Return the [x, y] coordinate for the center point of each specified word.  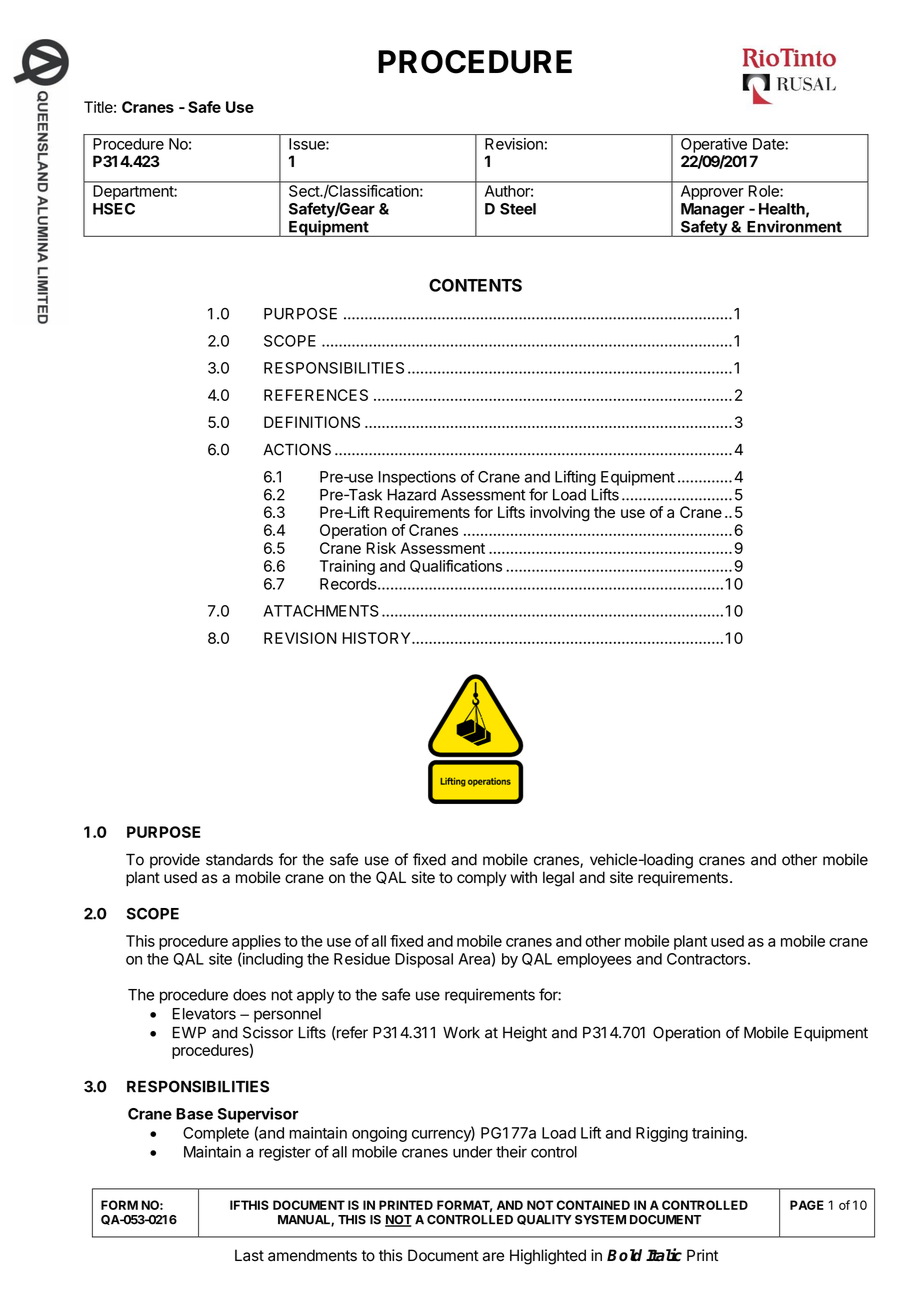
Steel [518, 209]
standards [239, 860]
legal [558, 879]
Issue [308, 144]
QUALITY [544, 1220]
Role [764, 191]
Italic [664, 1255]
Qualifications [456, 566]
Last [249, 1255]
